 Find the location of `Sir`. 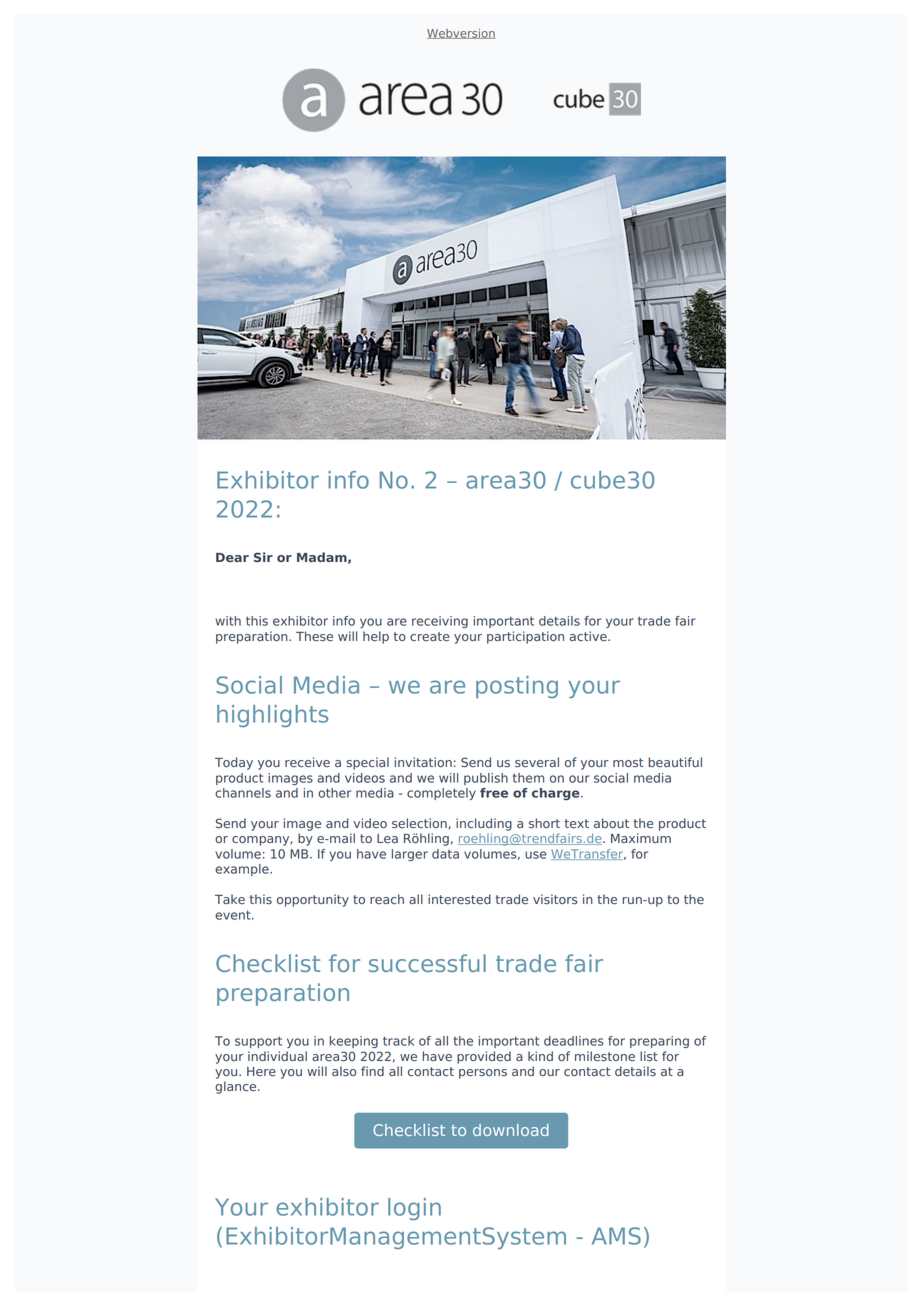

Sir is located at coordinates (263, 557).
